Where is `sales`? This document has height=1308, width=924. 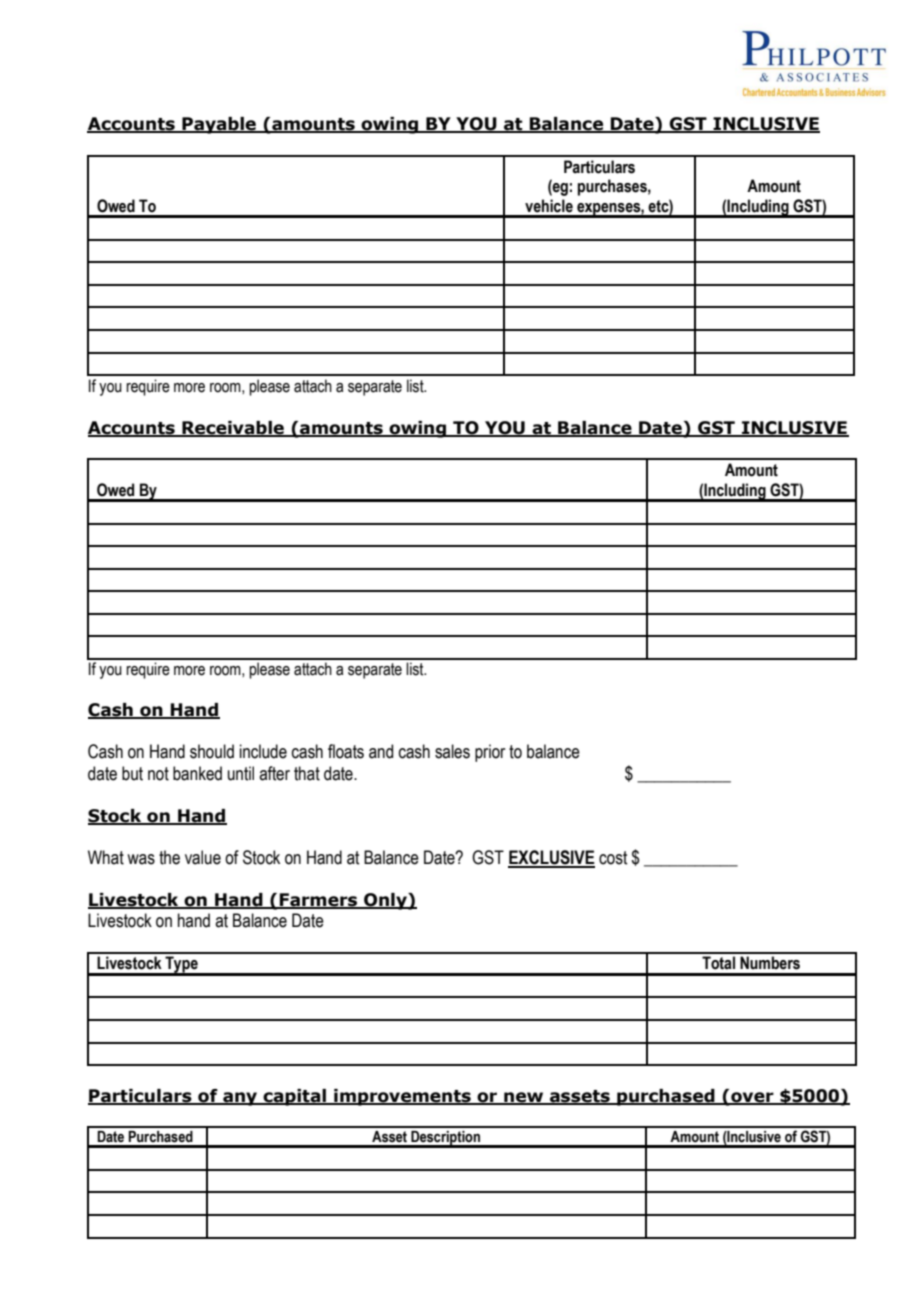 sales is located at coordinates (452, 751).
